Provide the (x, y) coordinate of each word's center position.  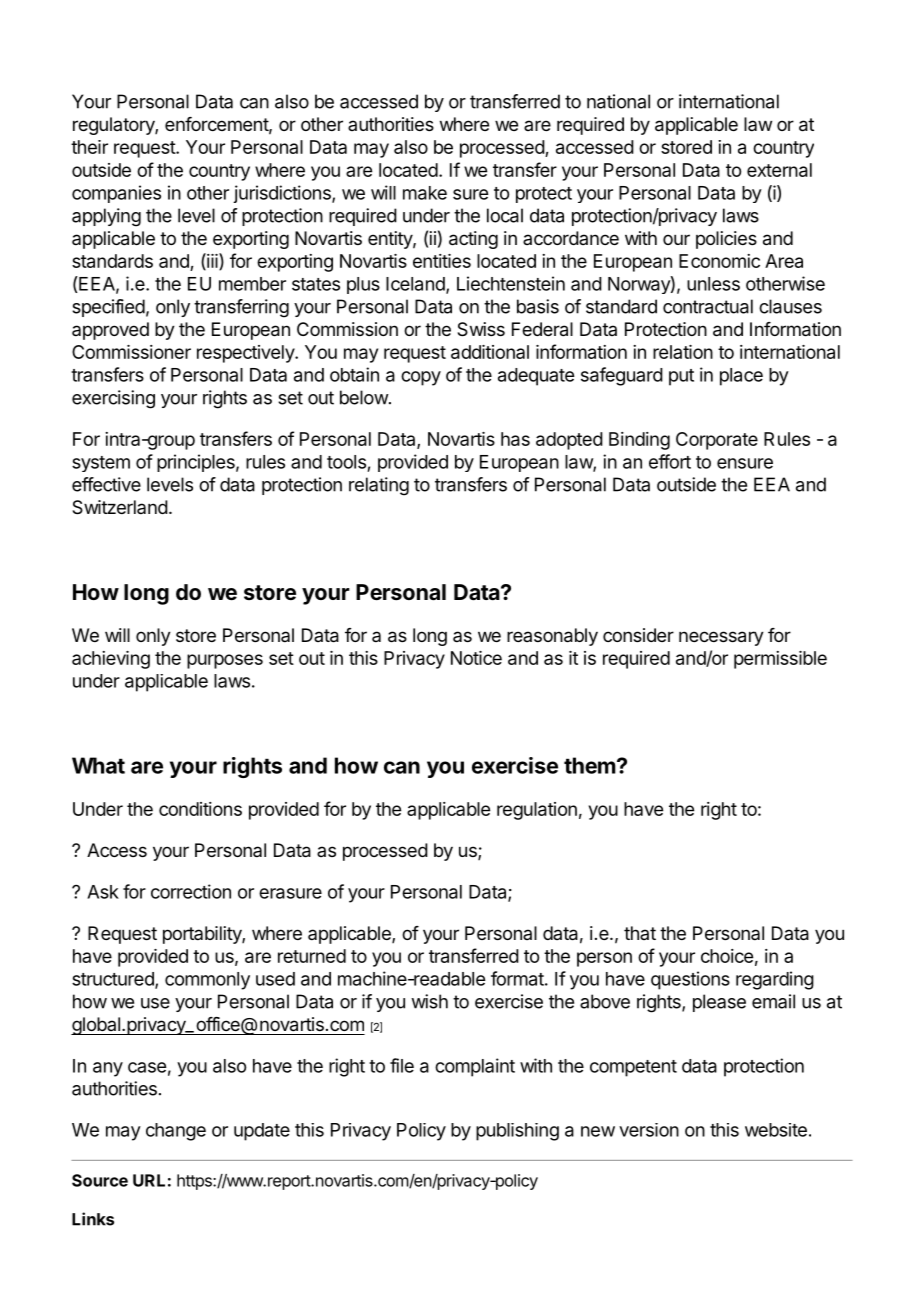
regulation (537, 811)
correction (191, 891)
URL (149, 1180)
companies (116, 194)
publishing (517, 1132)
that (640, 933)
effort (670, 461)
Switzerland (120, 507)
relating (379, 486)
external (779, 170)
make (425, 193)
